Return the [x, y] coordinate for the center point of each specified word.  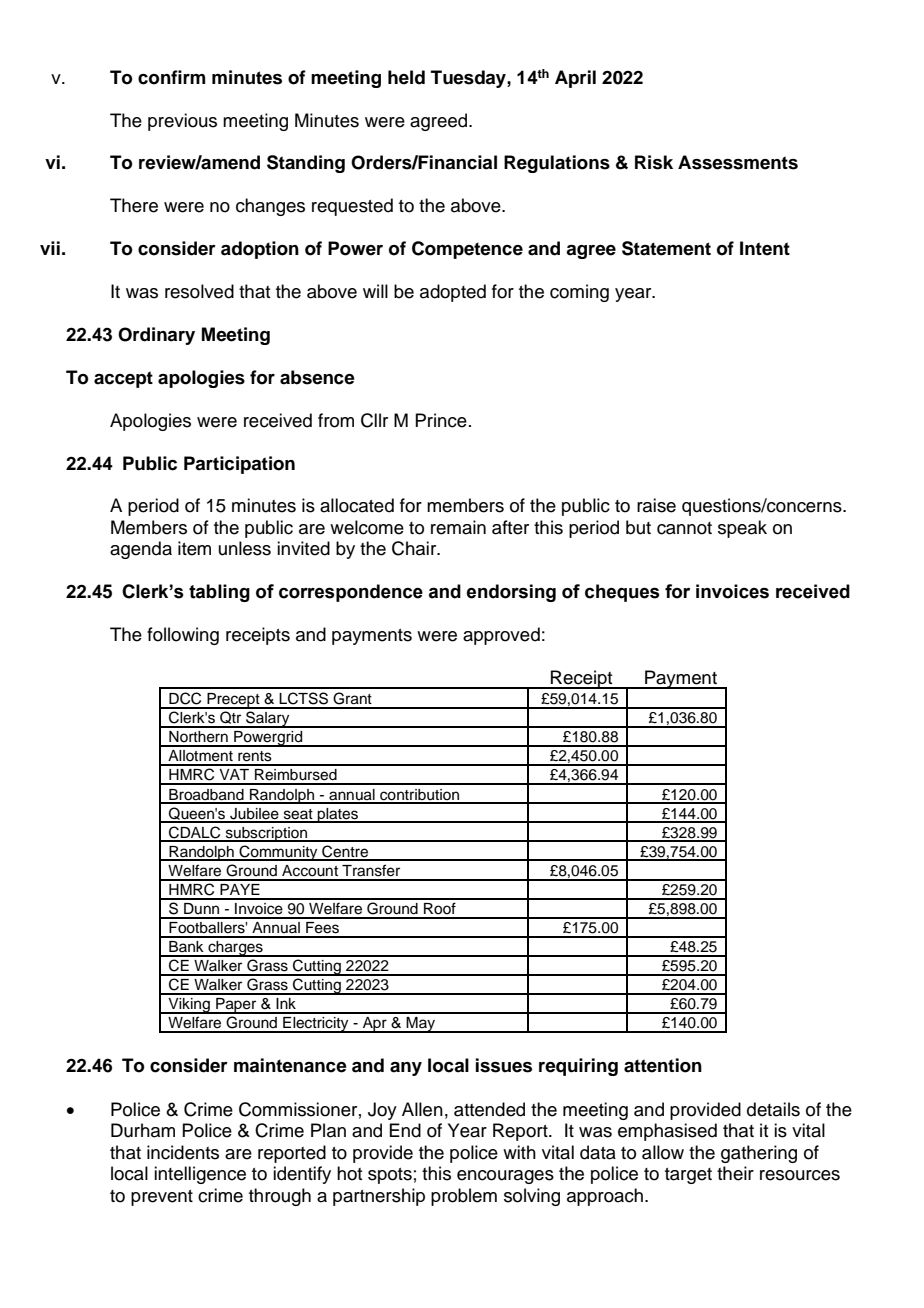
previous [182, 122]
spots [390, 1176]
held [406, 77]
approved [501, 636]
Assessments [738, 162]
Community [278, 853]
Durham [143, 1130]
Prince [441, 420]
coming [579, 293]
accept [123, 379]
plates [338, 815]
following [183, 636]
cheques [622, 593]
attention [663, 1065]
